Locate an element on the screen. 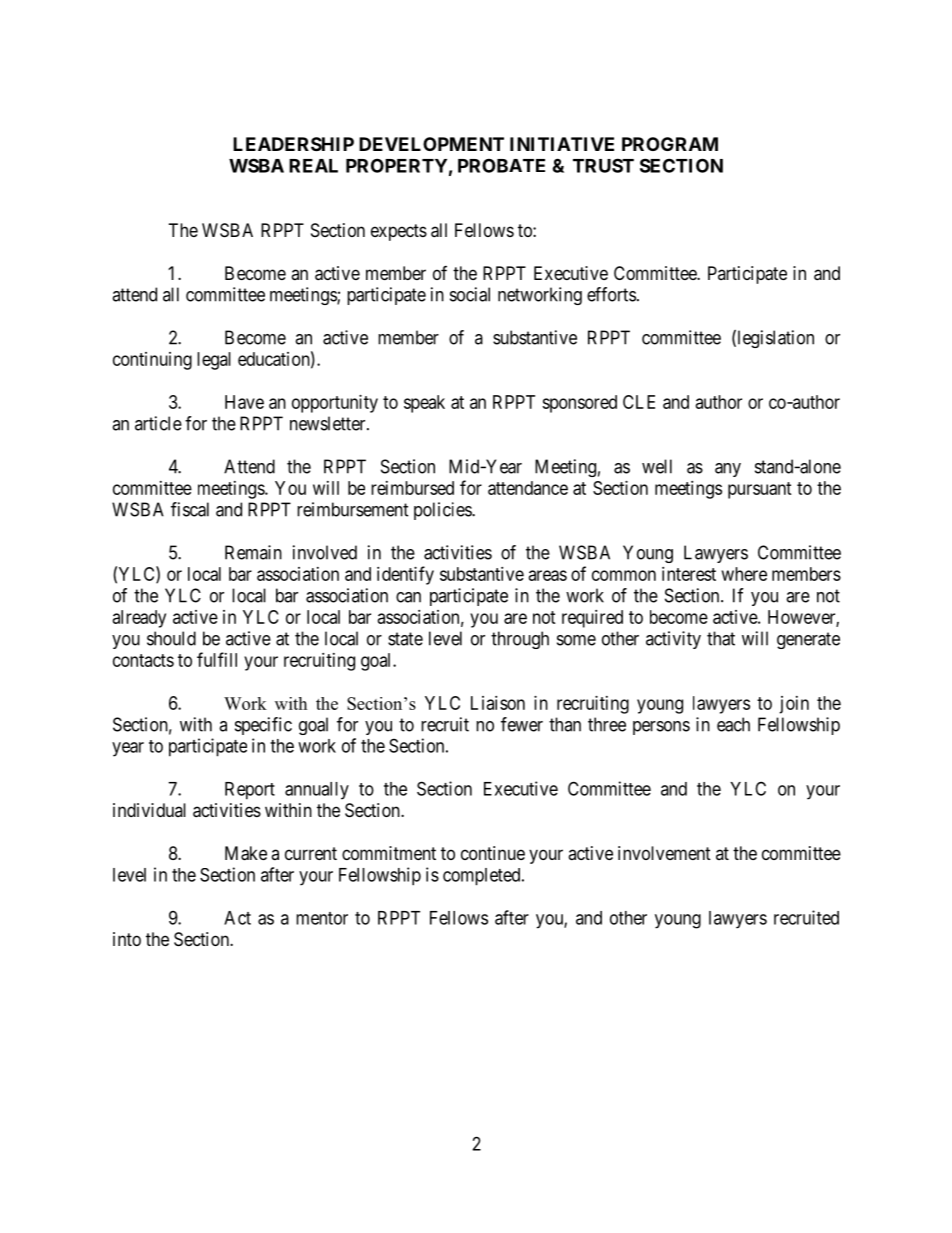  completed is located at coordinates (483, 877).
